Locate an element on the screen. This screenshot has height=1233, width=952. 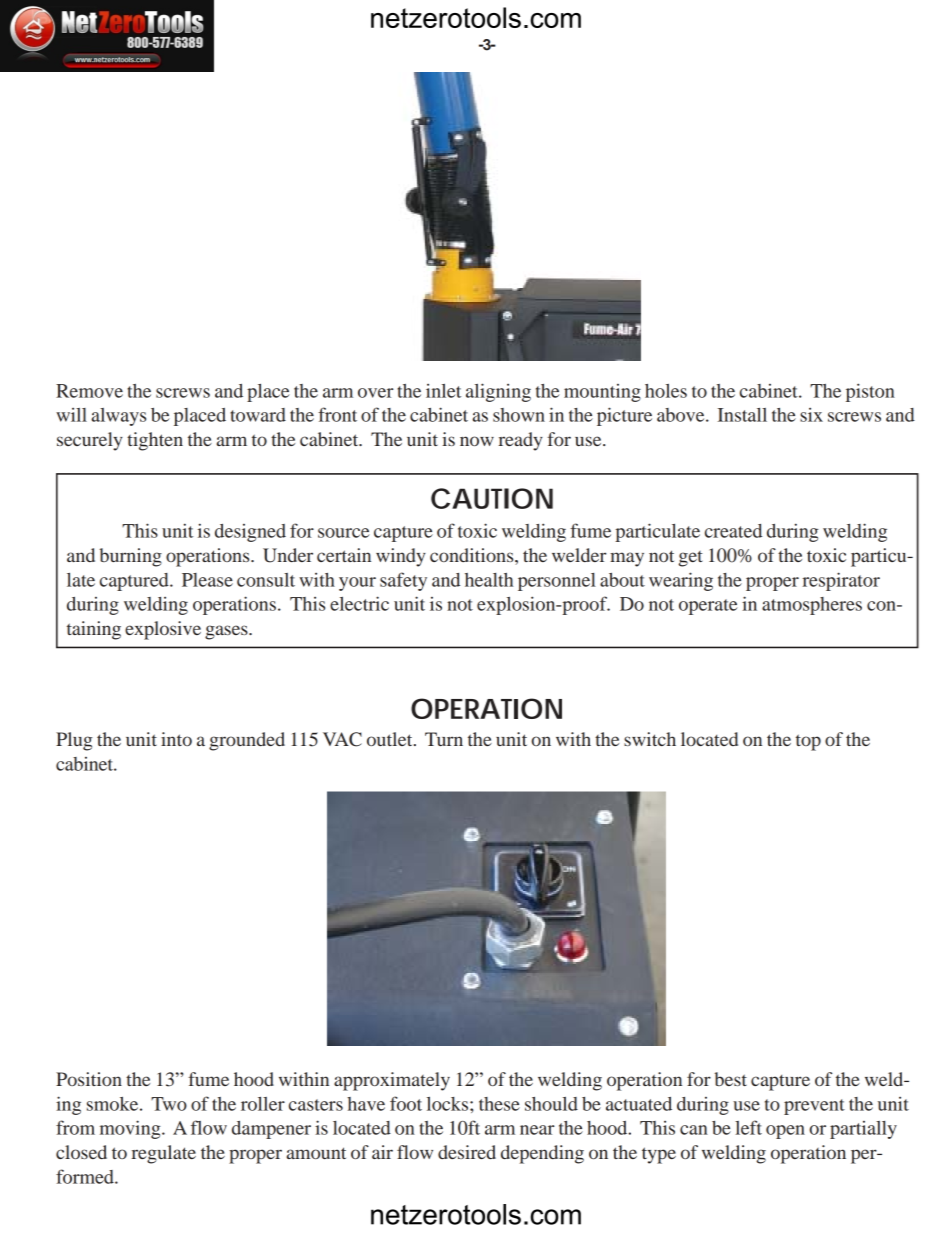
Install is located at coordinates (742, 415).
